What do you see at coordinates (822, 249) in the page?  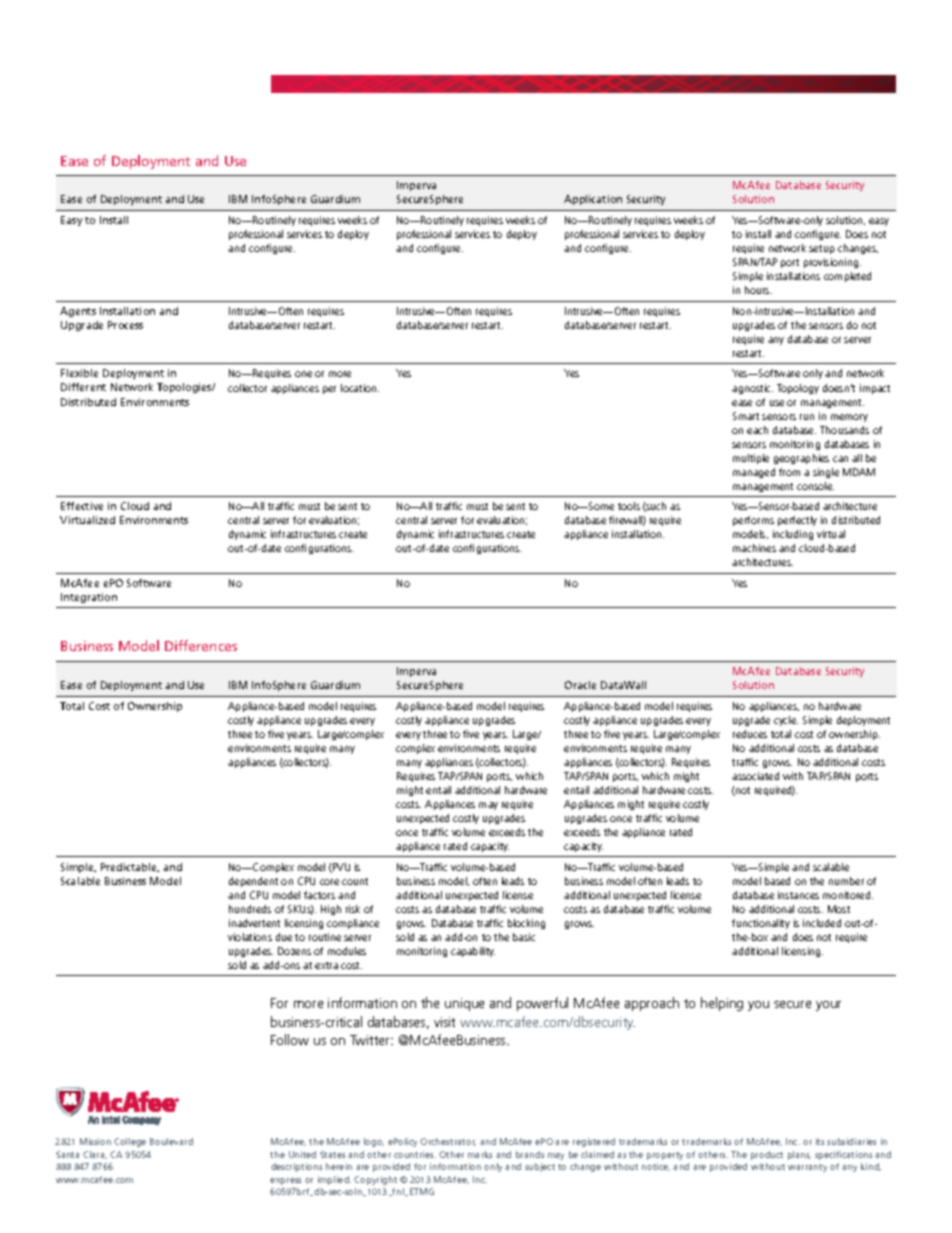 I see `setup` at bounding box center [822, 249].
